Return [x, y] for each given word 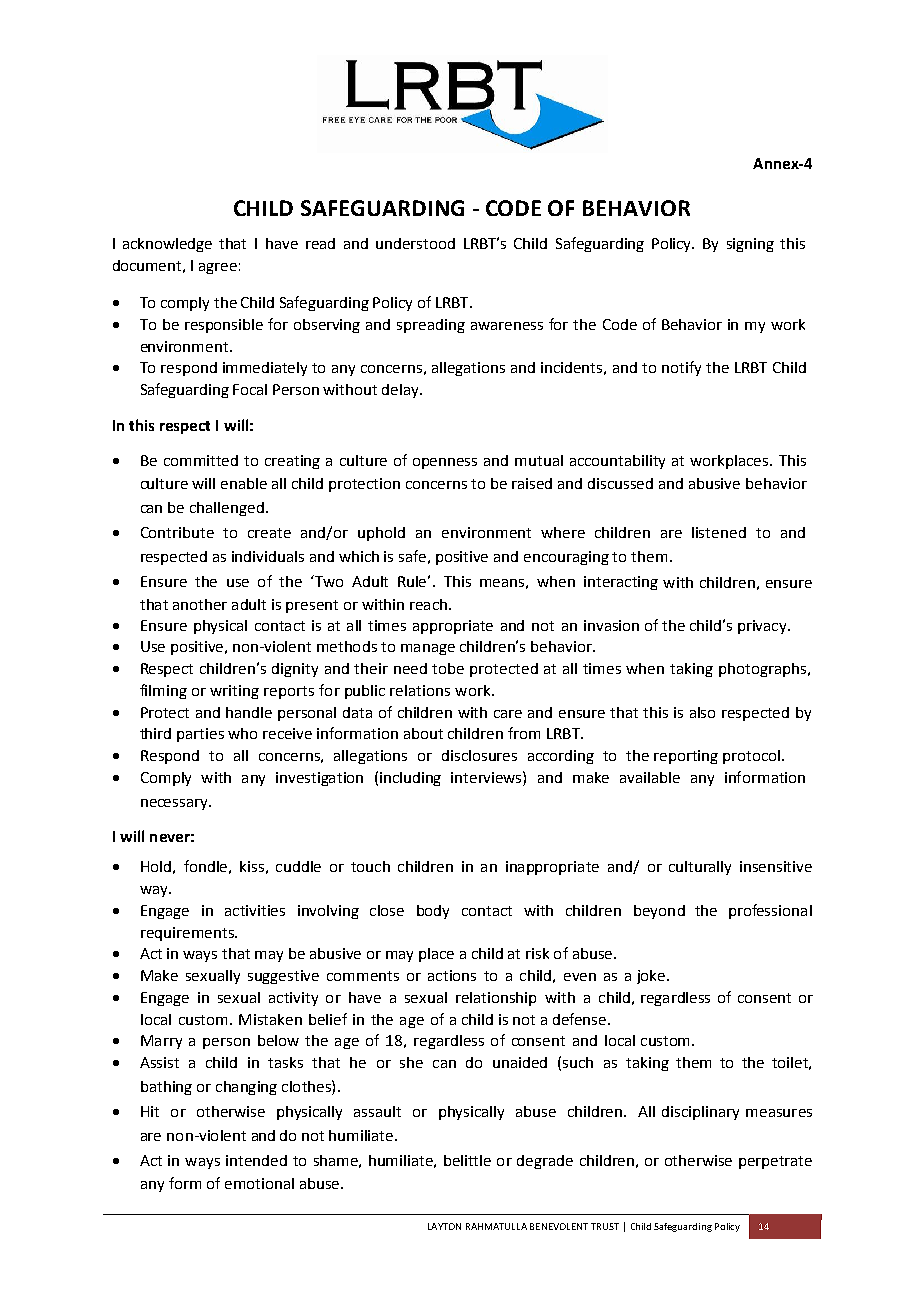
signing [750, 245]
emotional [259, 1183]
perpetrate [775, 1162]
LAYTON [444, 1226]
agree [218, 268]
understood [415, 243]
